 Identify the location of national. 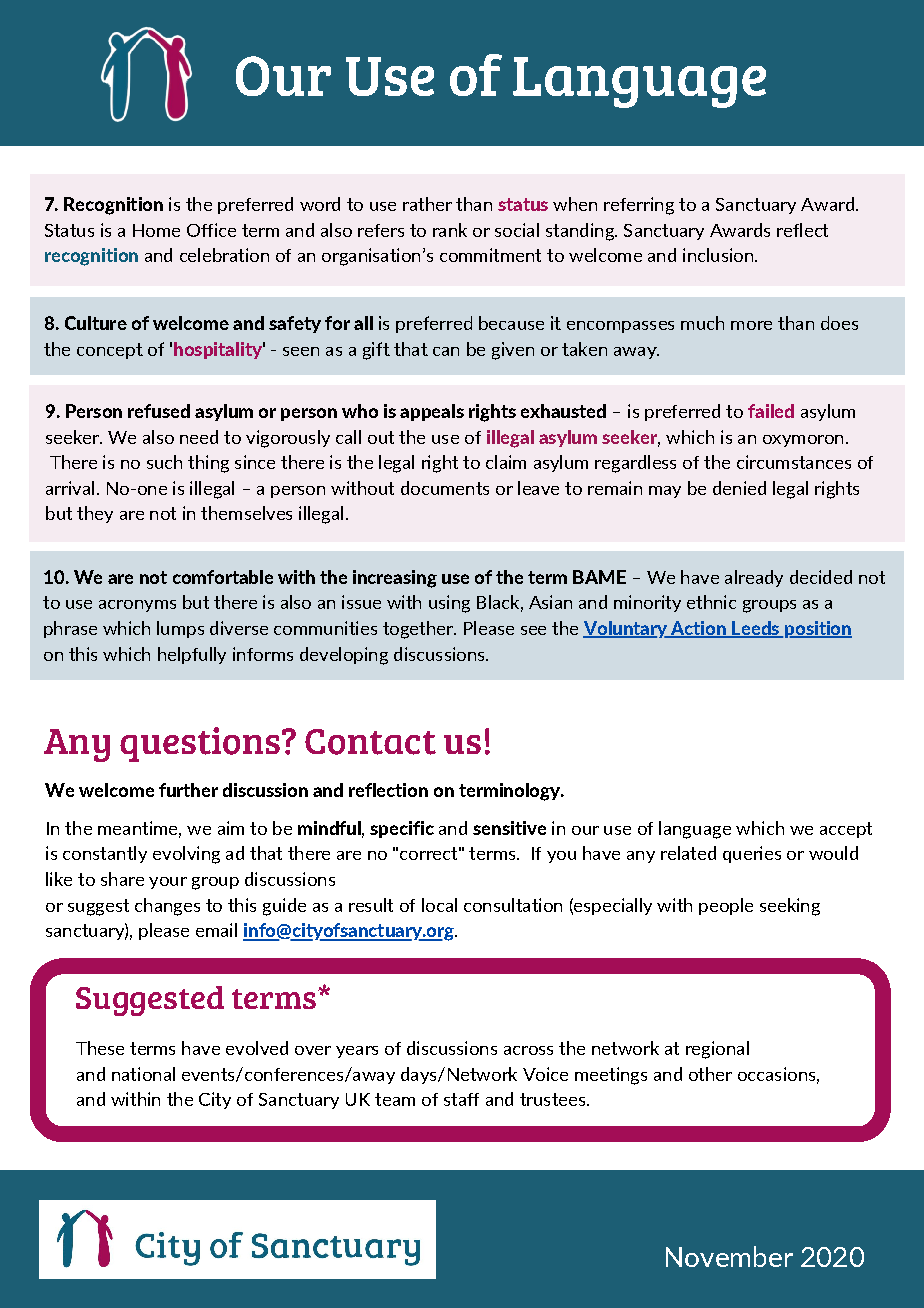
(143, 1074).
